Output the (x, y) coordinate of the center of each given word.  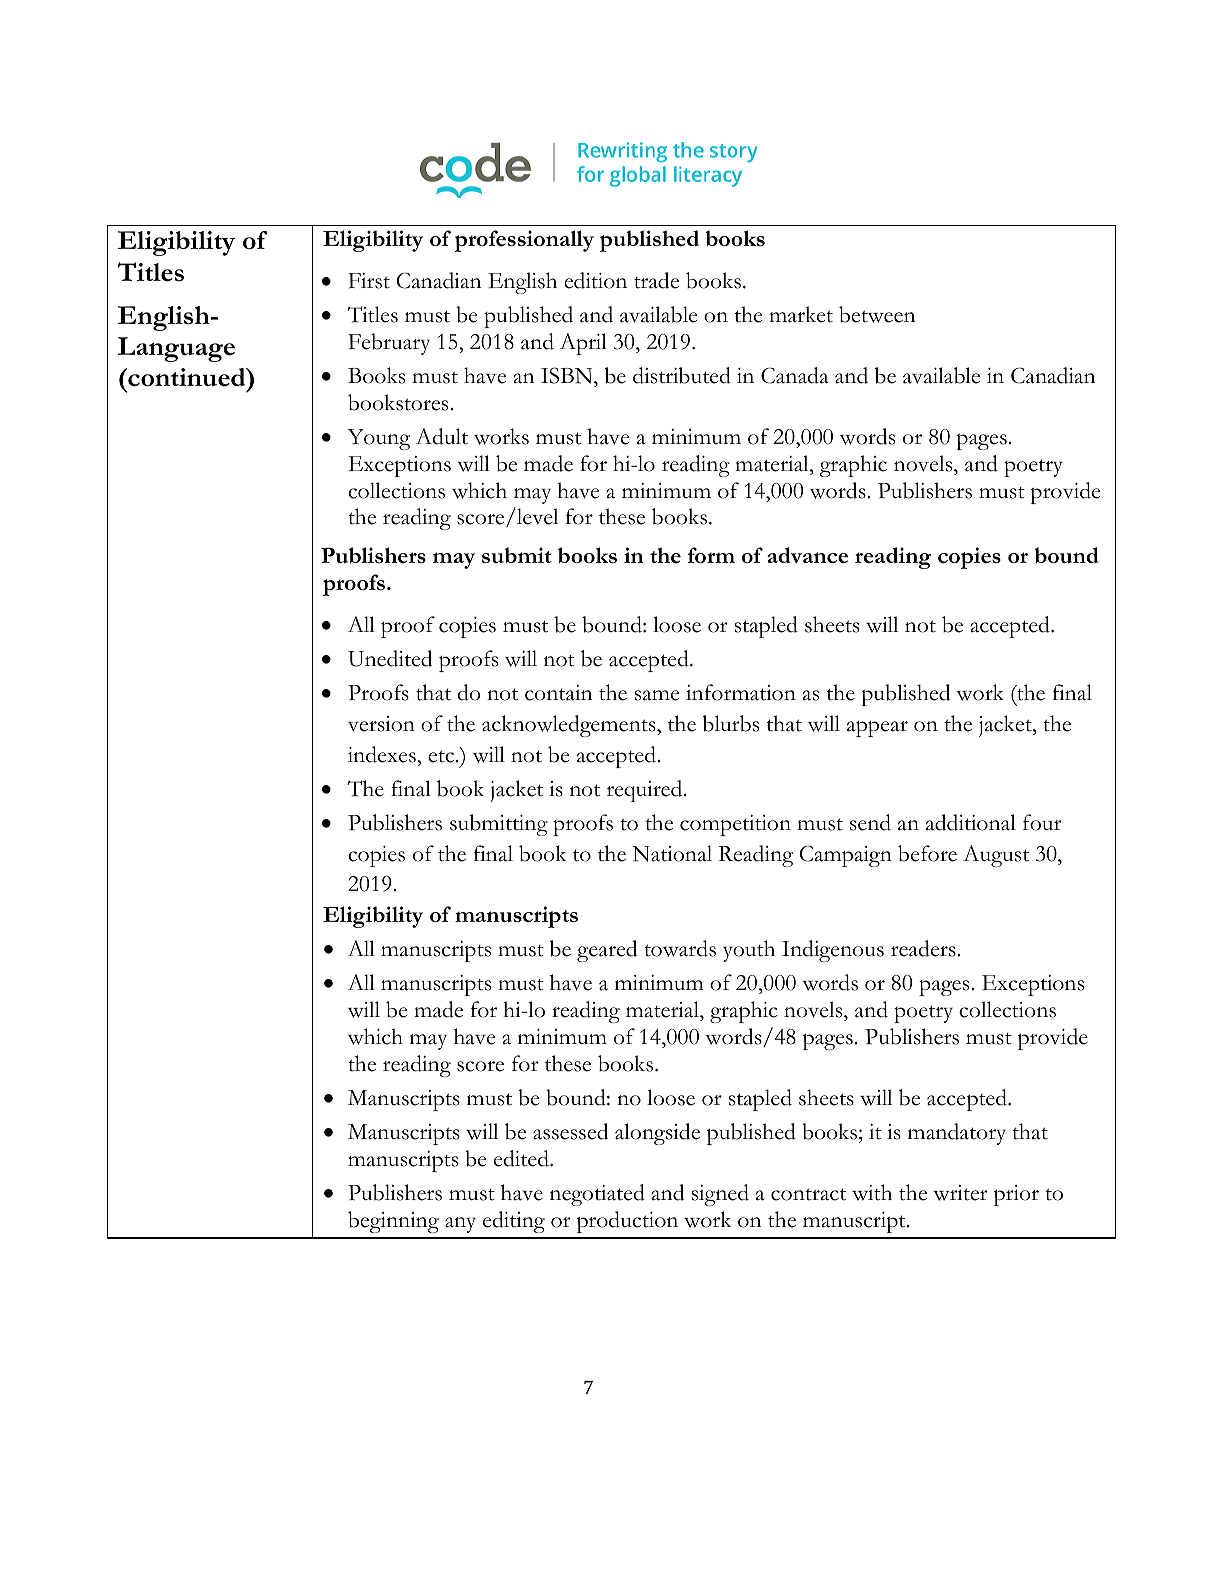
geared (607, 951)
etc (442, 756)
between (877, 314)
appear (877, 729)
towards (680, 948)
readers (924, 948)
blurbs (731, 723)
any (460, 1225)
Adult (442, 436)
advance (807, 555)
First (369, 281)
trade (656, 280)
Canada (795, 375)
